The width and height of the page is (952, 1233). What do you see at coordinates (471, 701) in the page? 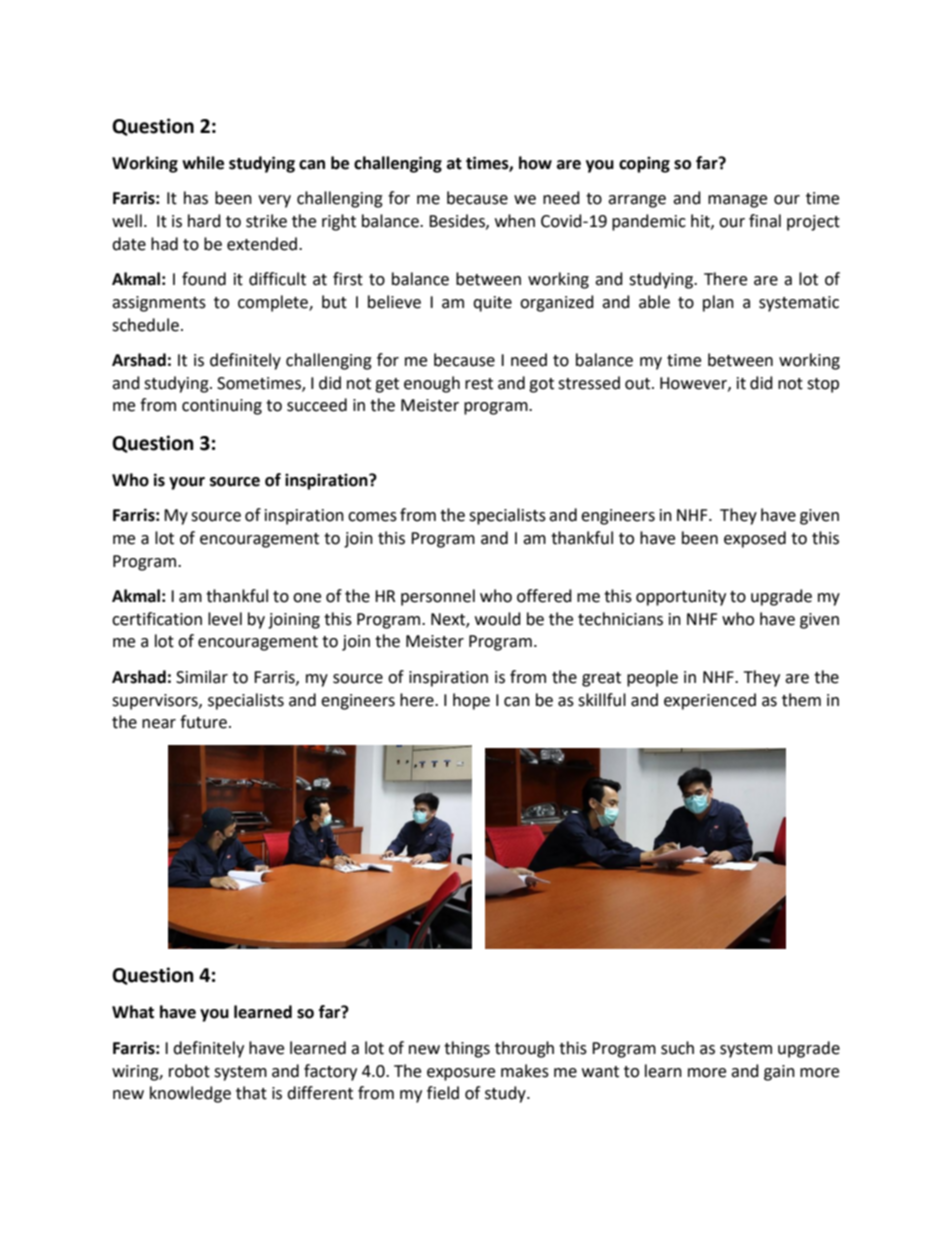
I see `hope` at bounding box center [471, 701].
